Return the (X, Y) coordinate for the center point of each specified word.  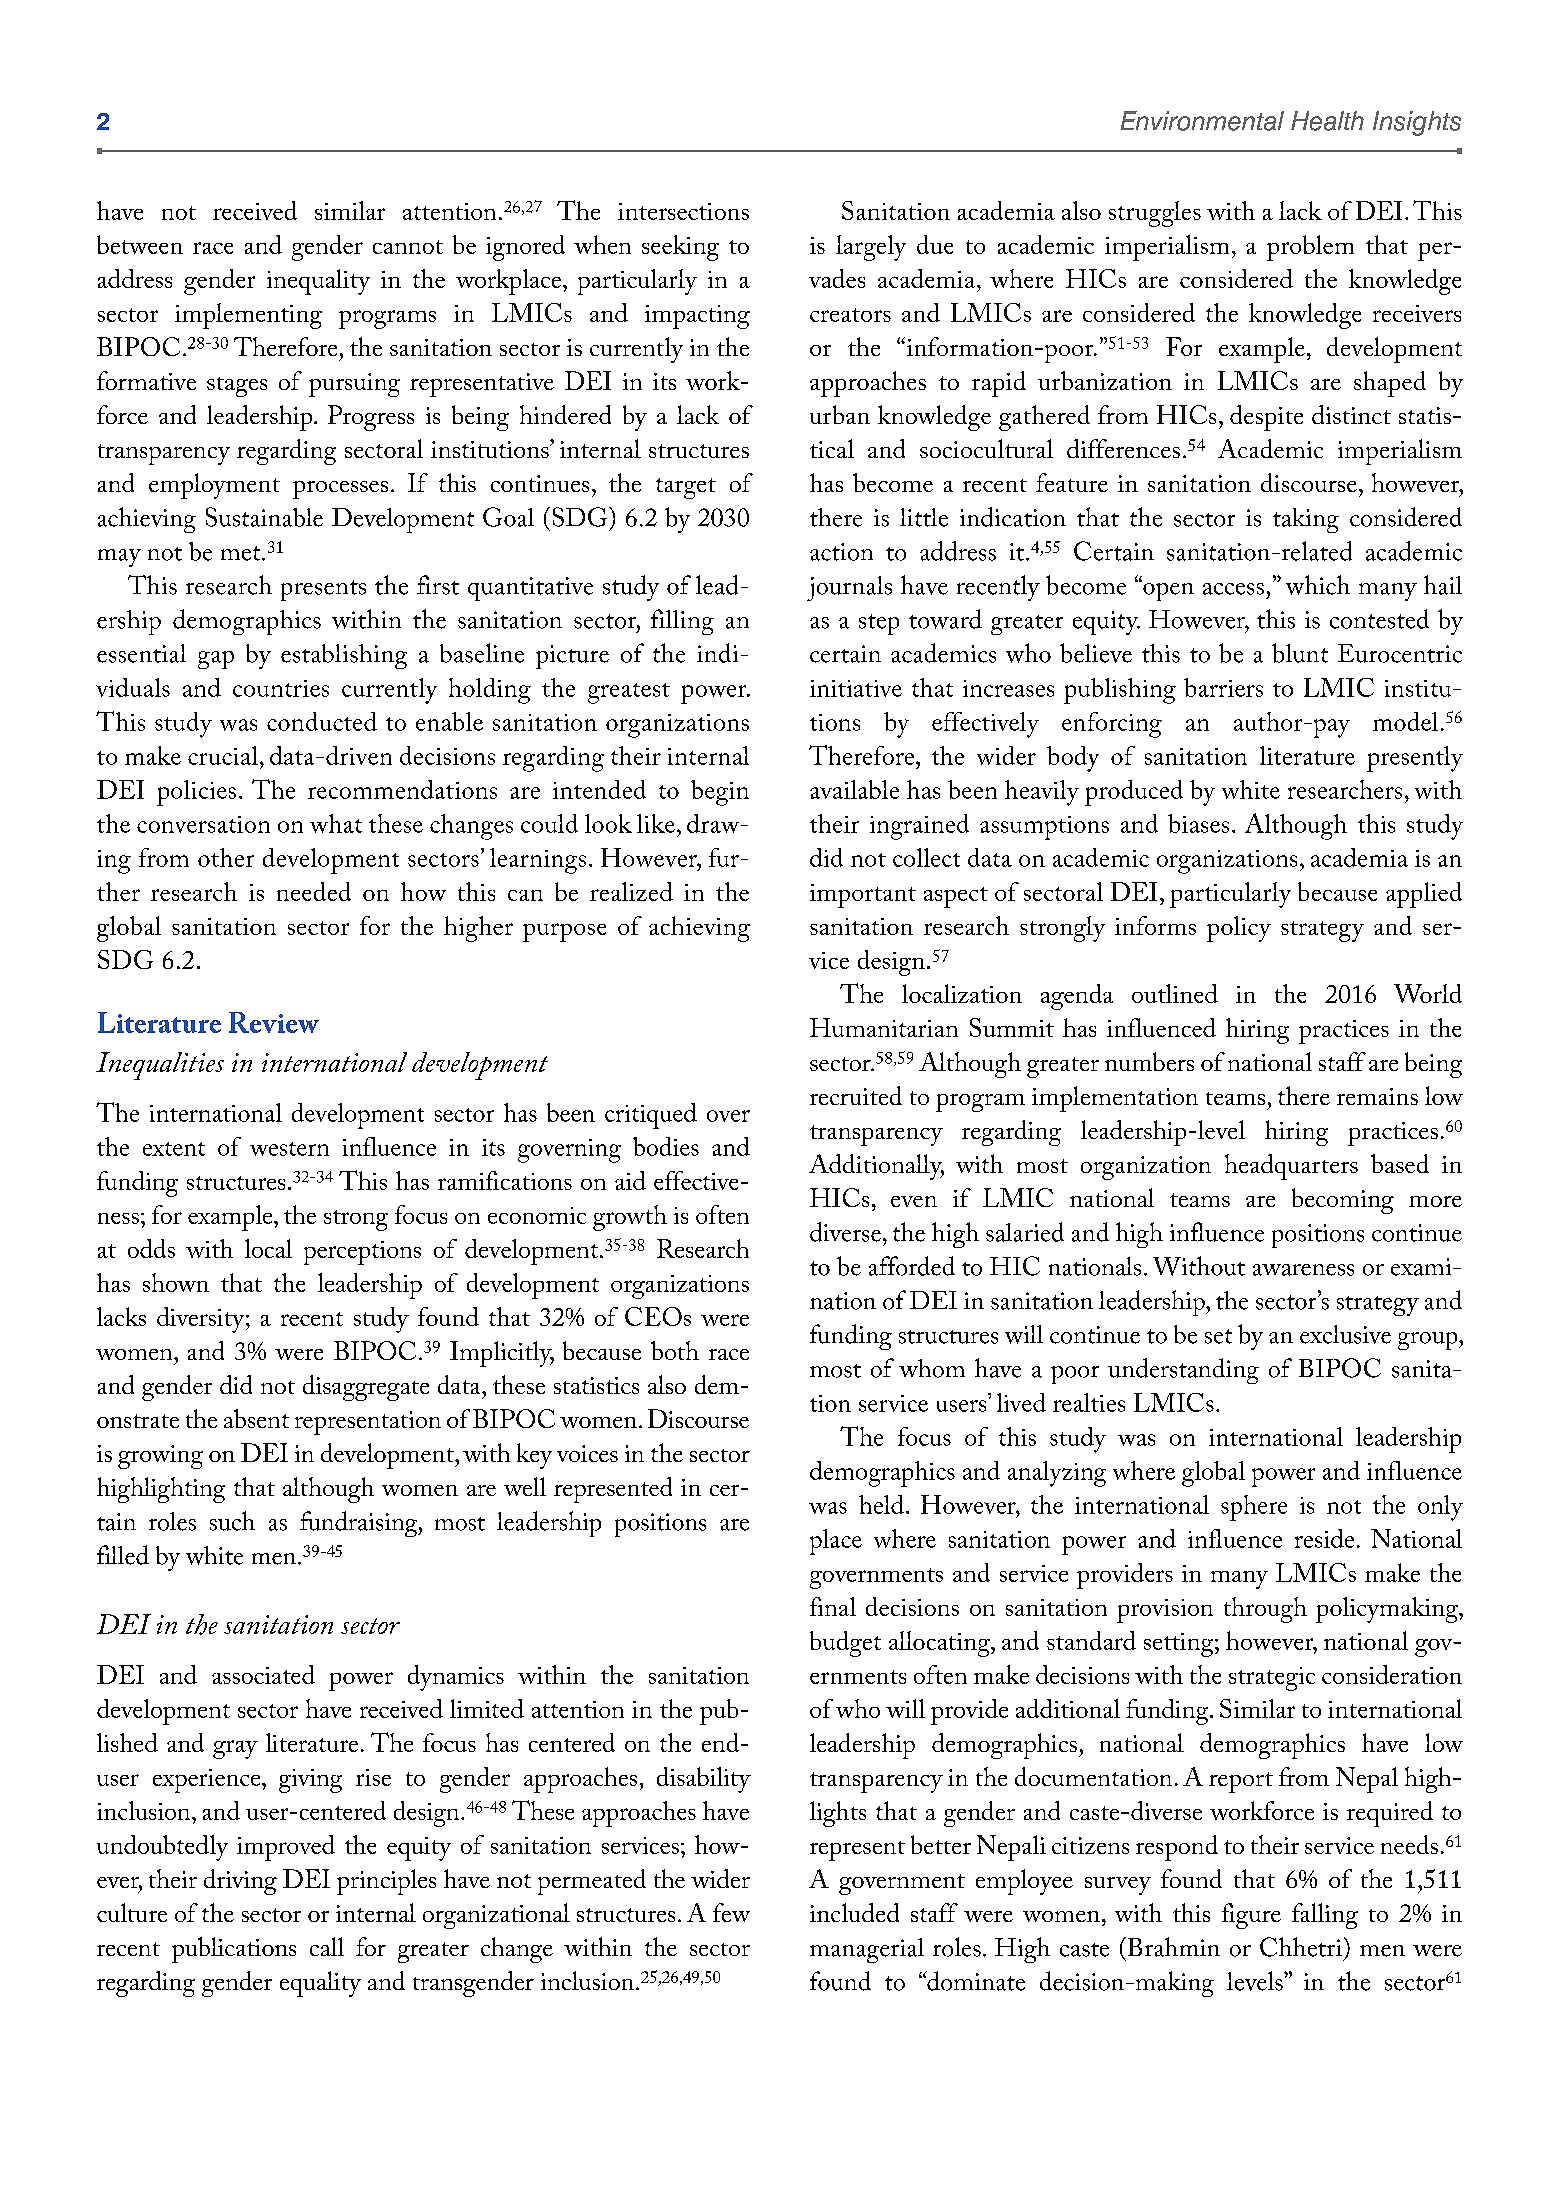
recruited (856, 1095)
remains (1377, 1096)
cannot (408, 247)
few (731, 1912)
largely (871, 248)
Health (1327, 121)
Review (274, 1022)
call (327, 1946)
